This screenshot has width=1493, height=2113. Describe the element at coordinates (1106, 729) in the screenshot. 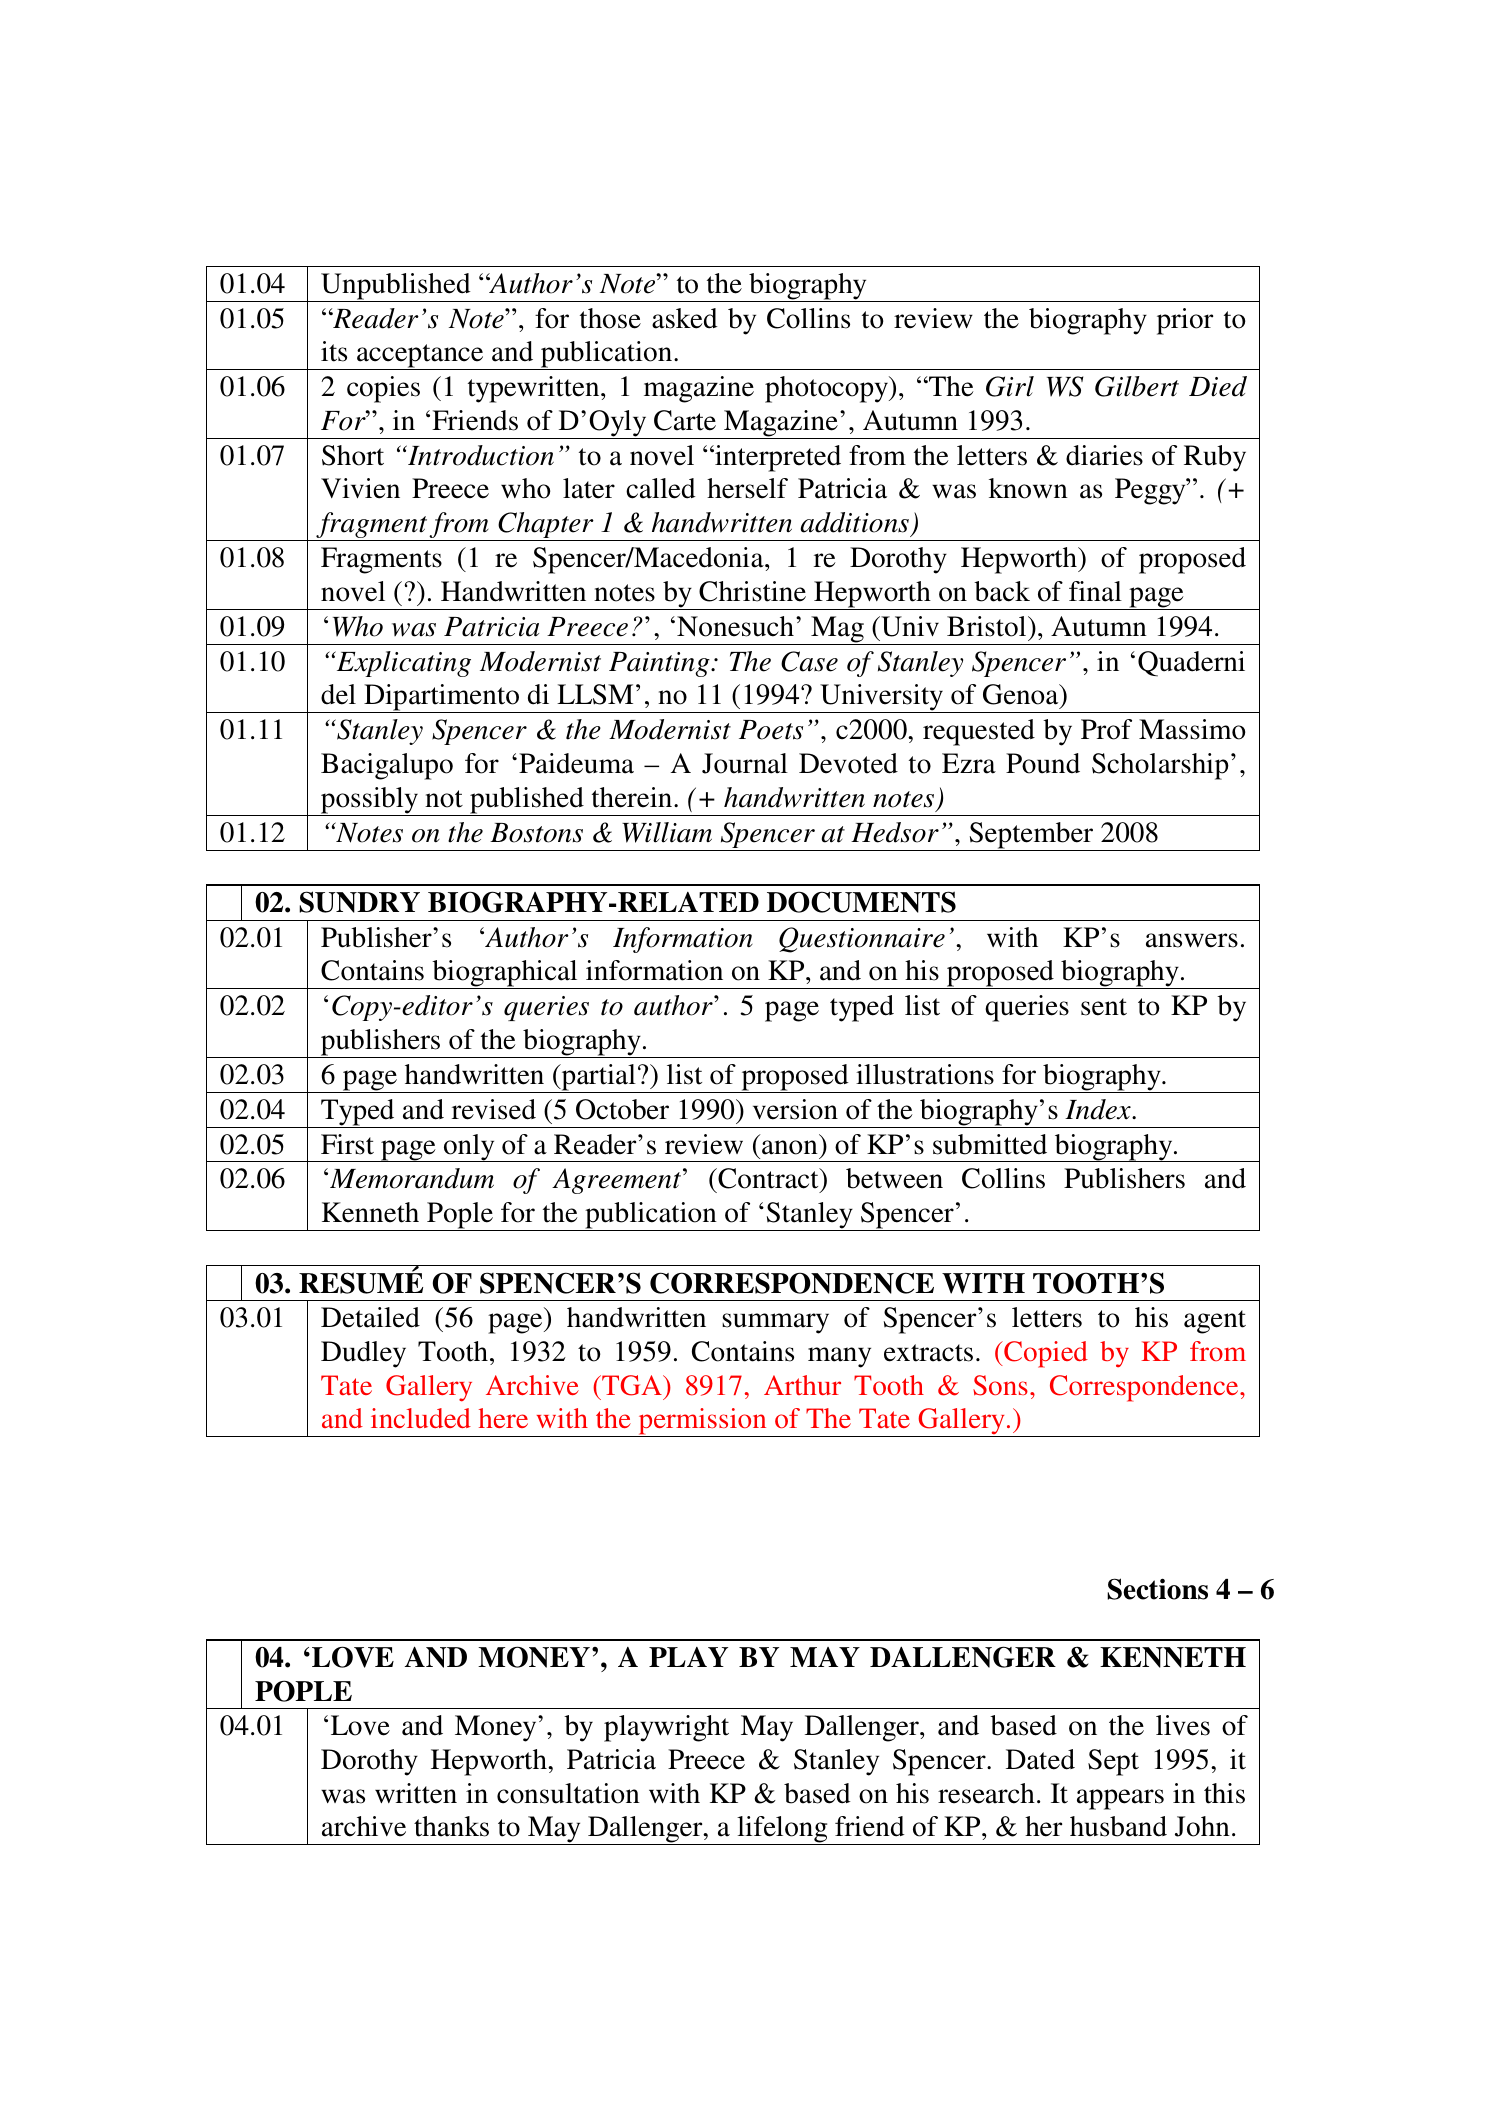

I see `Prof` at that location.
